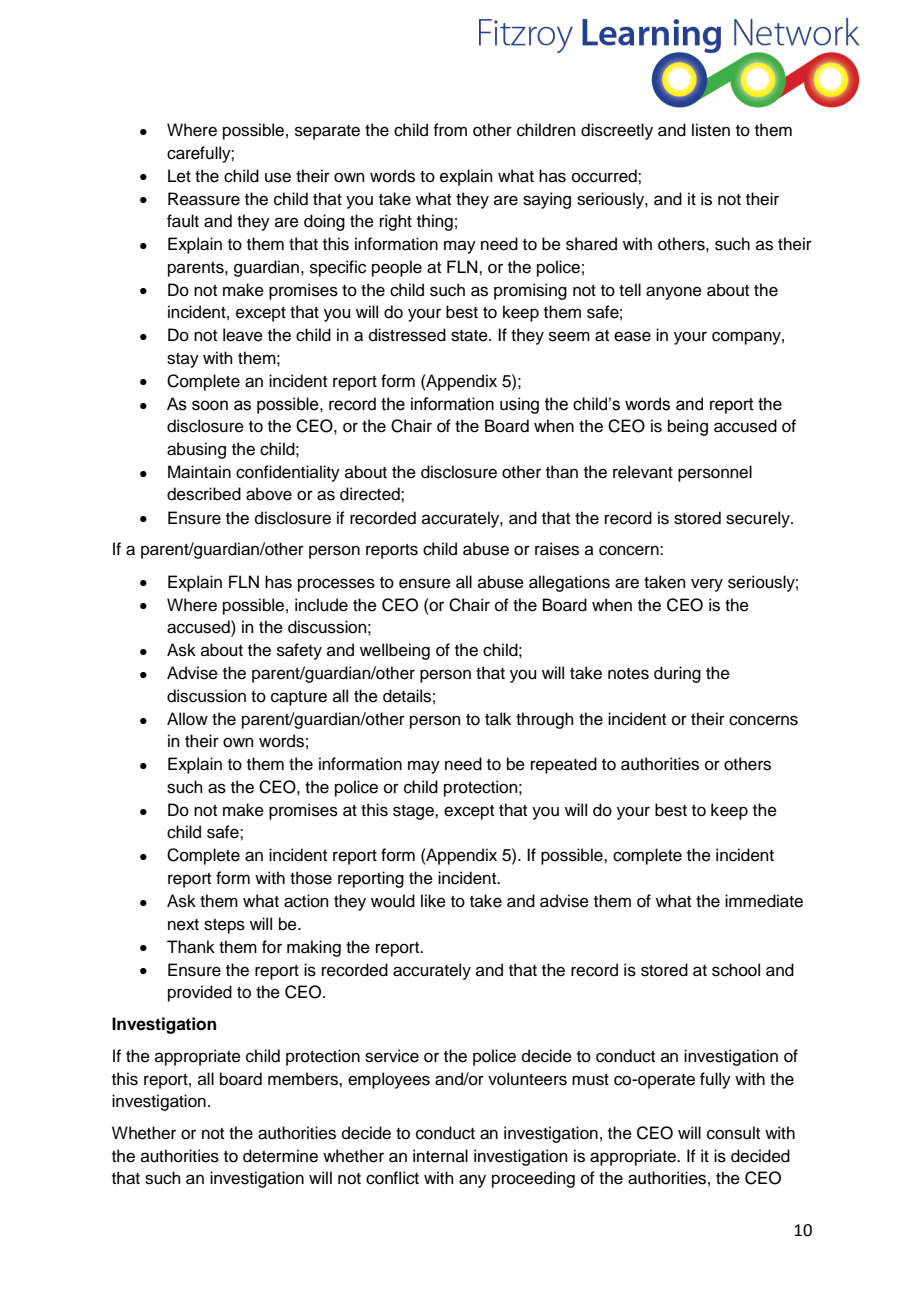  I want to click on during, so click(677, 674).
